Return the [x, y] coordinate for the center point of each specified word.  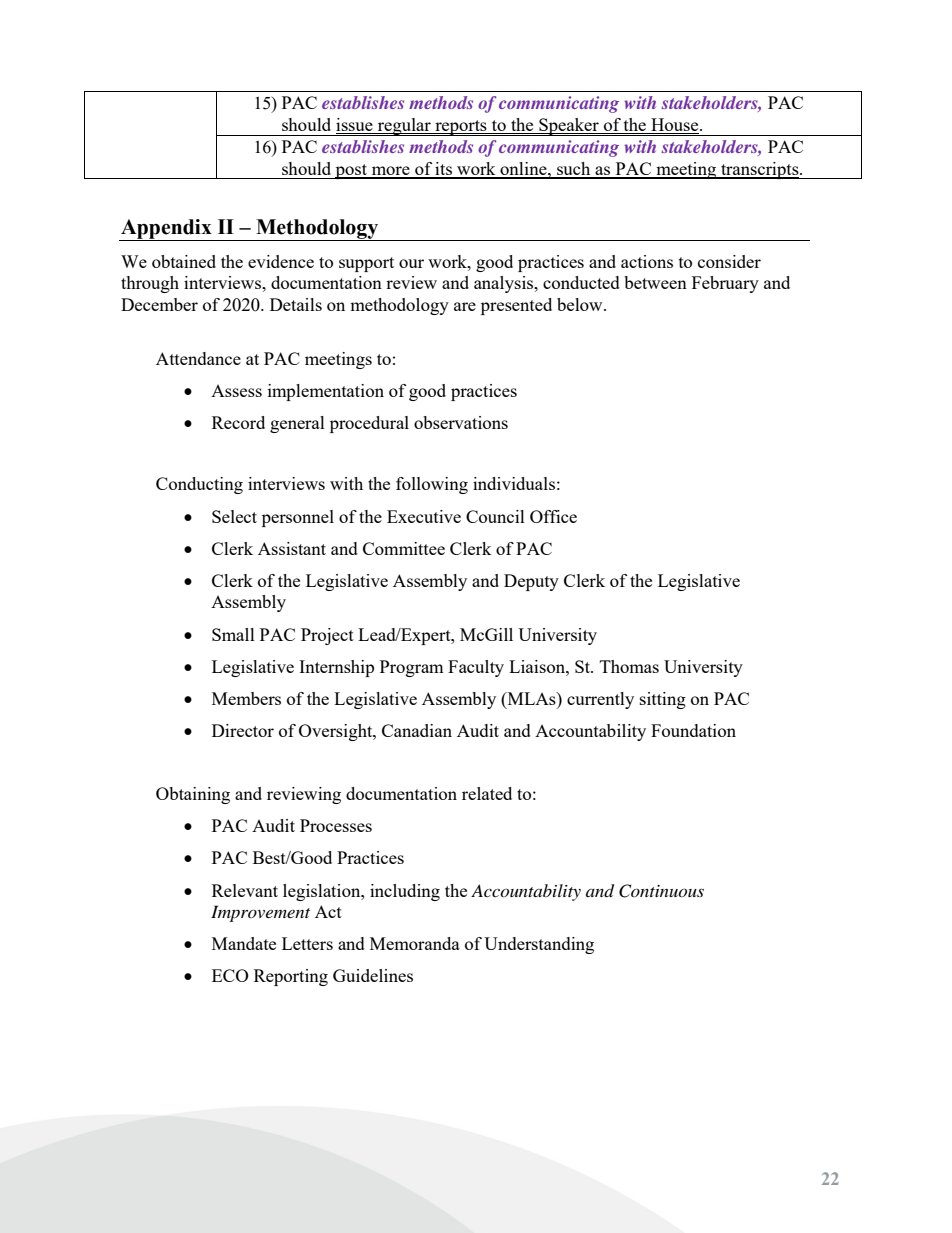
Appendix [166, 230]
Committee [404, 548]
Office [553, 516]
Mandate [244, 943]
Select [234, 516]
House [676, 124]
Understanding [539, 945]
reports [461, 128]
